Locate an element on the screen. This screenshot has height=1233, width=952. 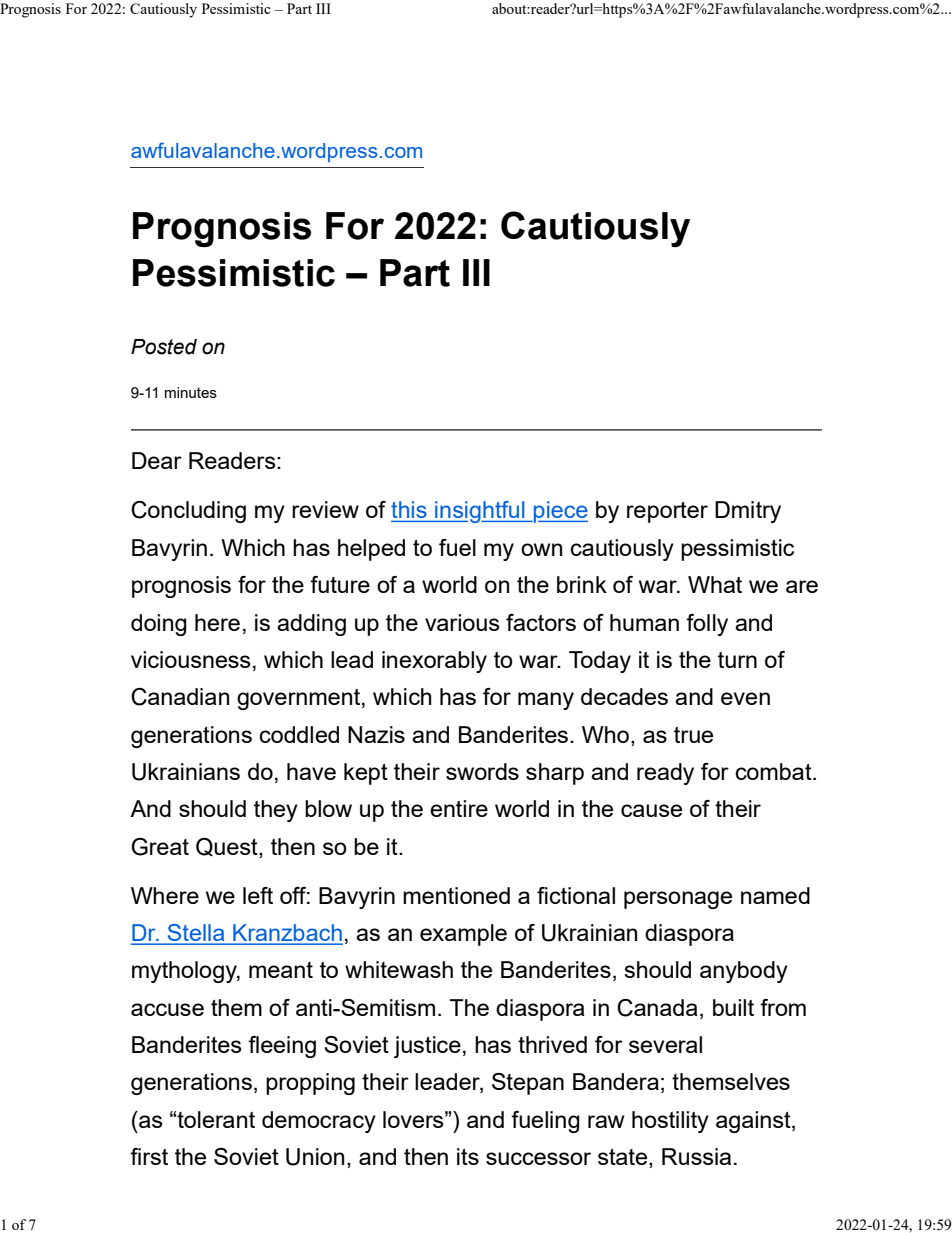
this is located at coordinates (410, 511).
